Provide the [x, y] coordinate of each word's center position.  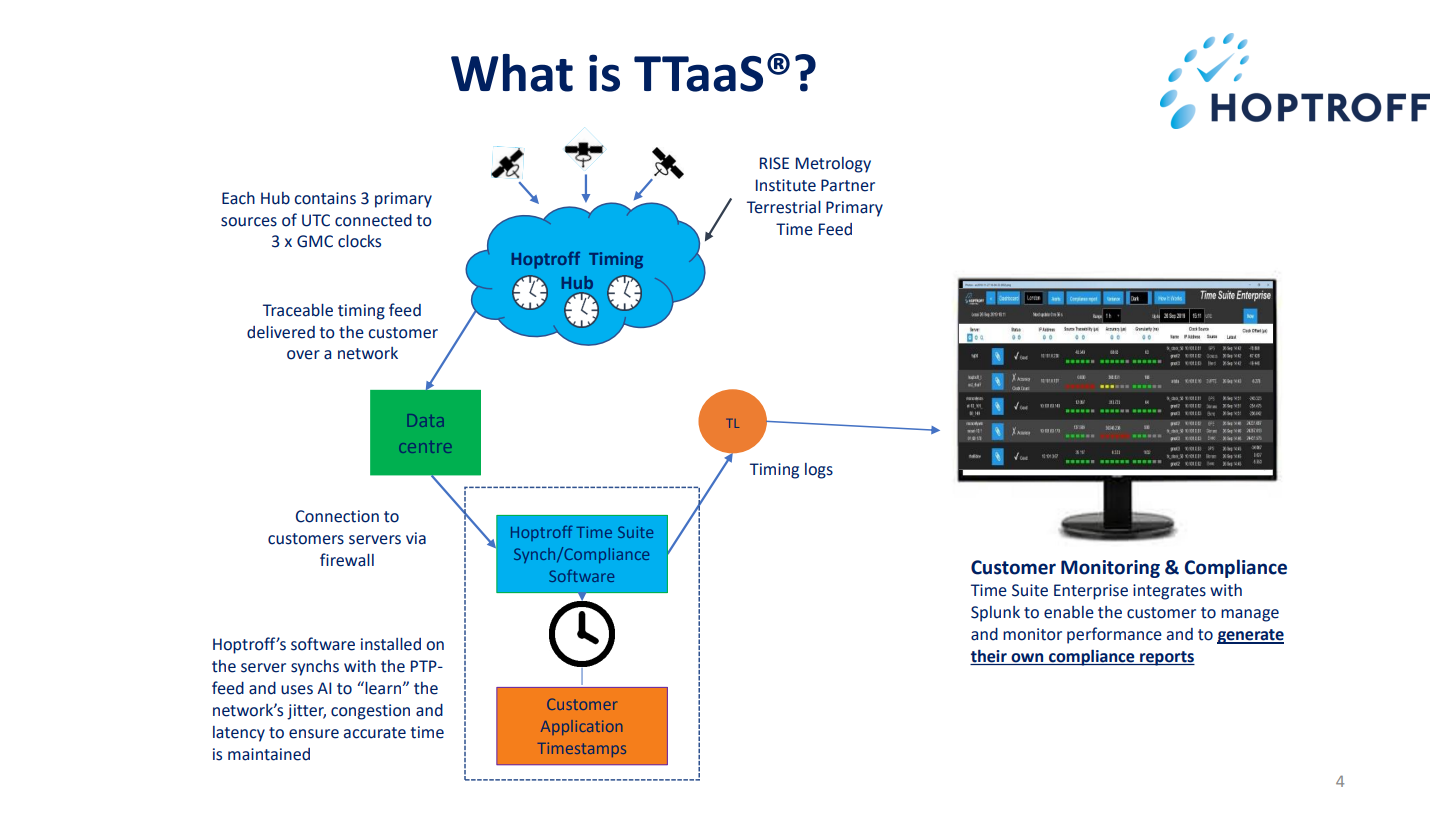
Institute [786, 185]
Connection [337, 516]
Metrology [833, 165]
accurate [375, 733]
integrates [1169, 592]
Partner [848, 185]
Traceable [298, 310]
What [512, 73]
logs [819, 471]
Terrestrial [784, 207]
